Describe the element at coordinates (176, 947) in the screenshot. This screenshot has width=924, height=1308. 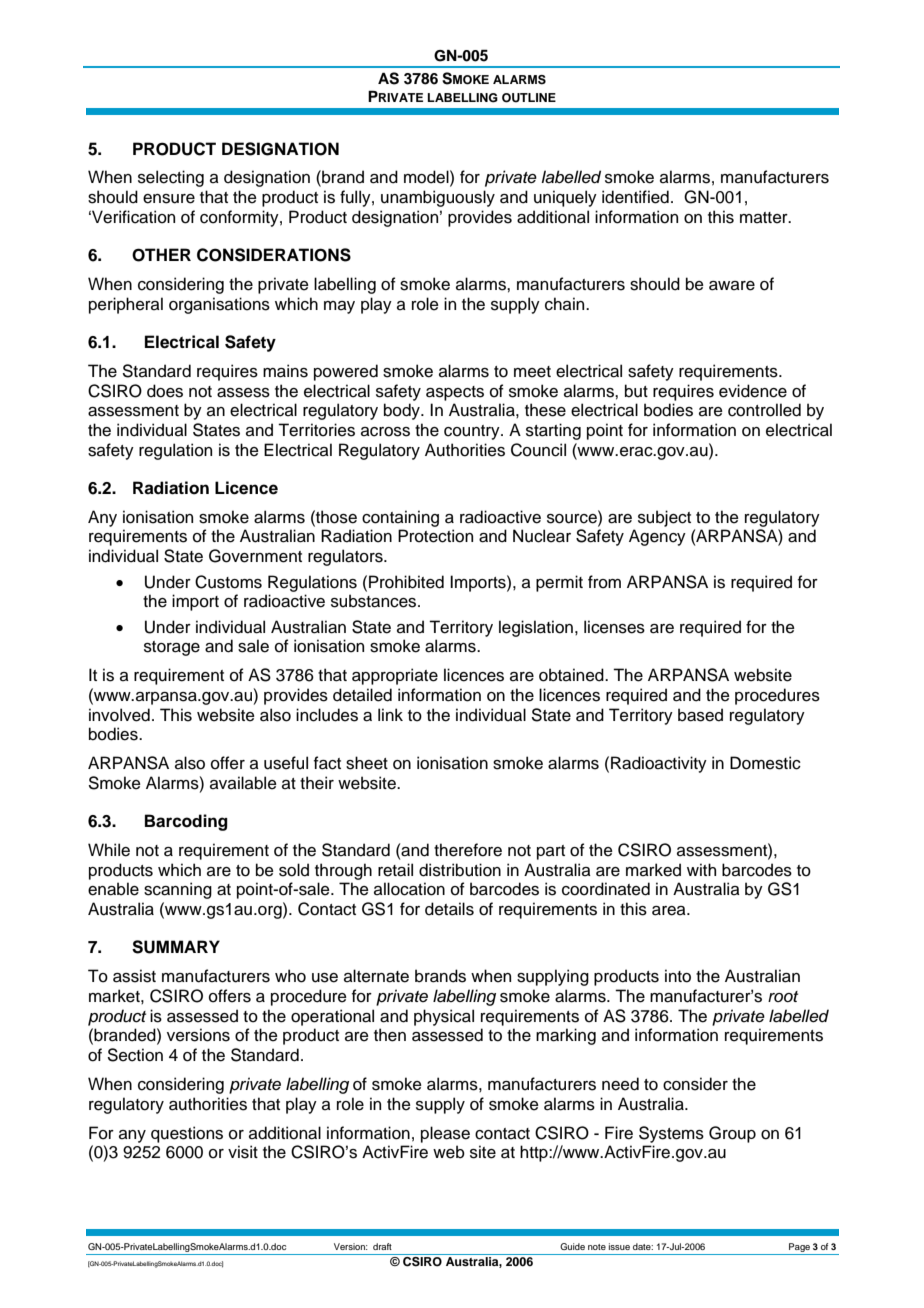
I see `SUMMARY` at that location.
